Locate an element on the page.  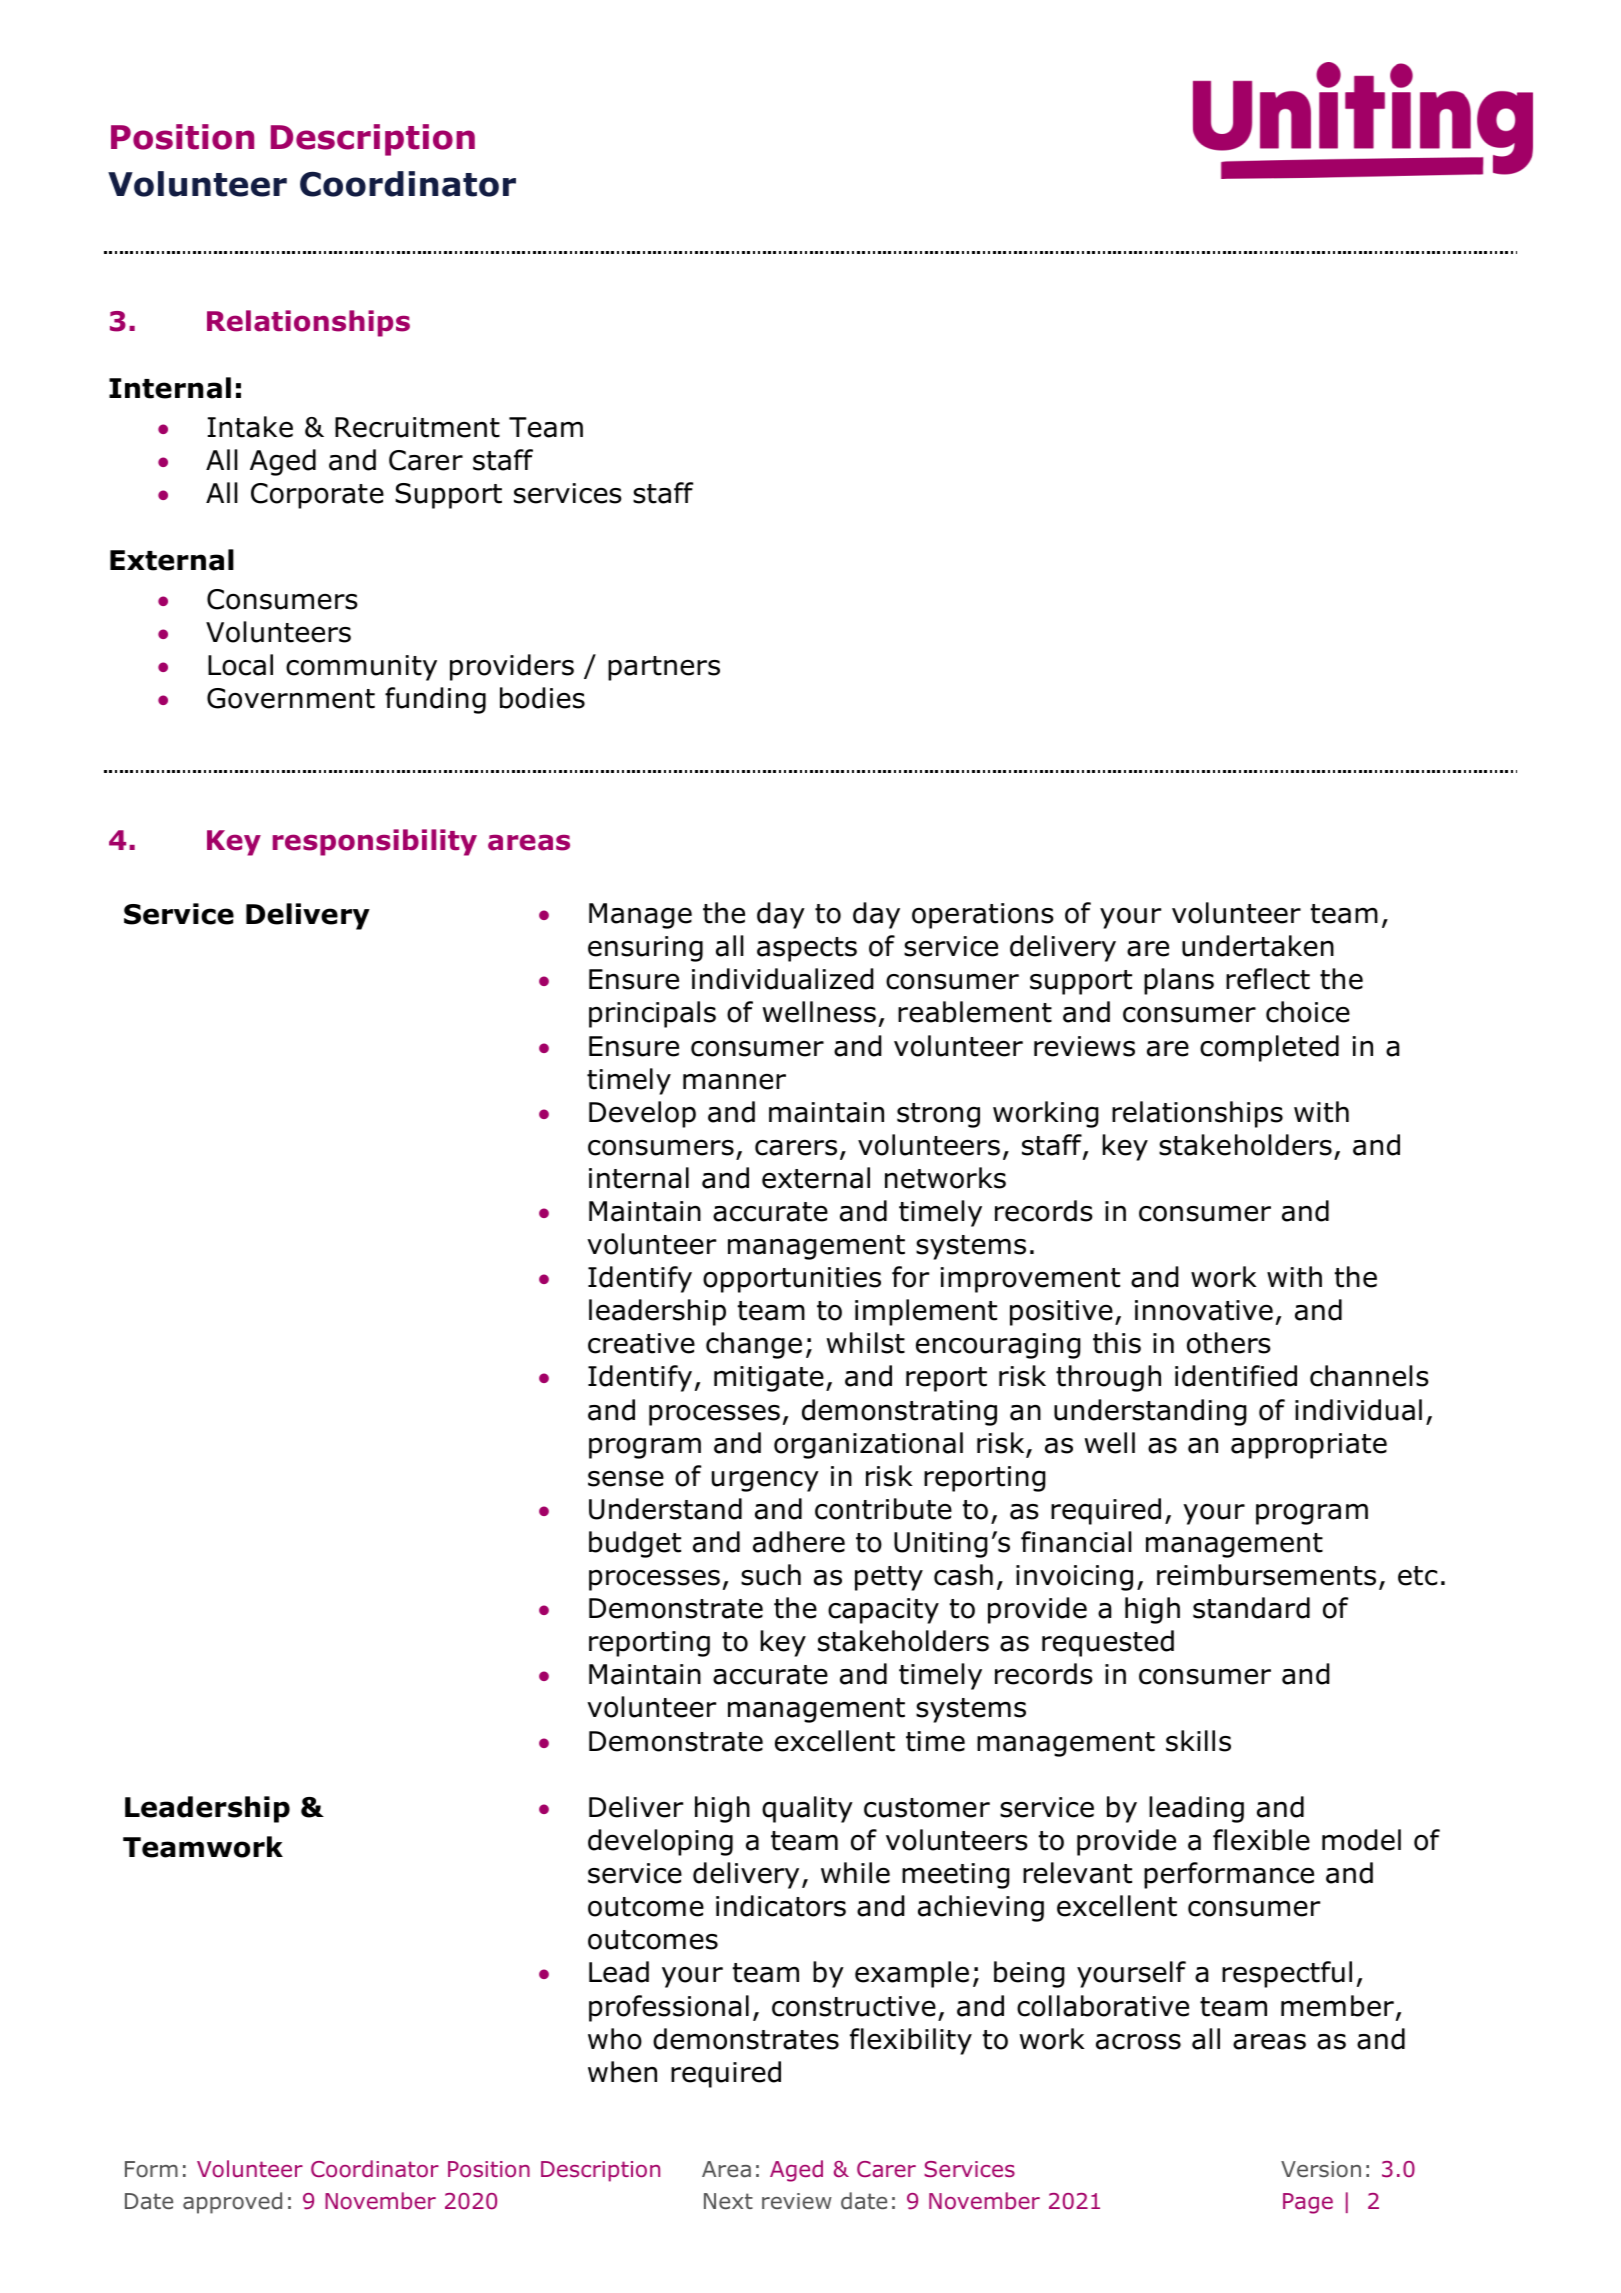
Version is located at coordinates (1321, 2169).
